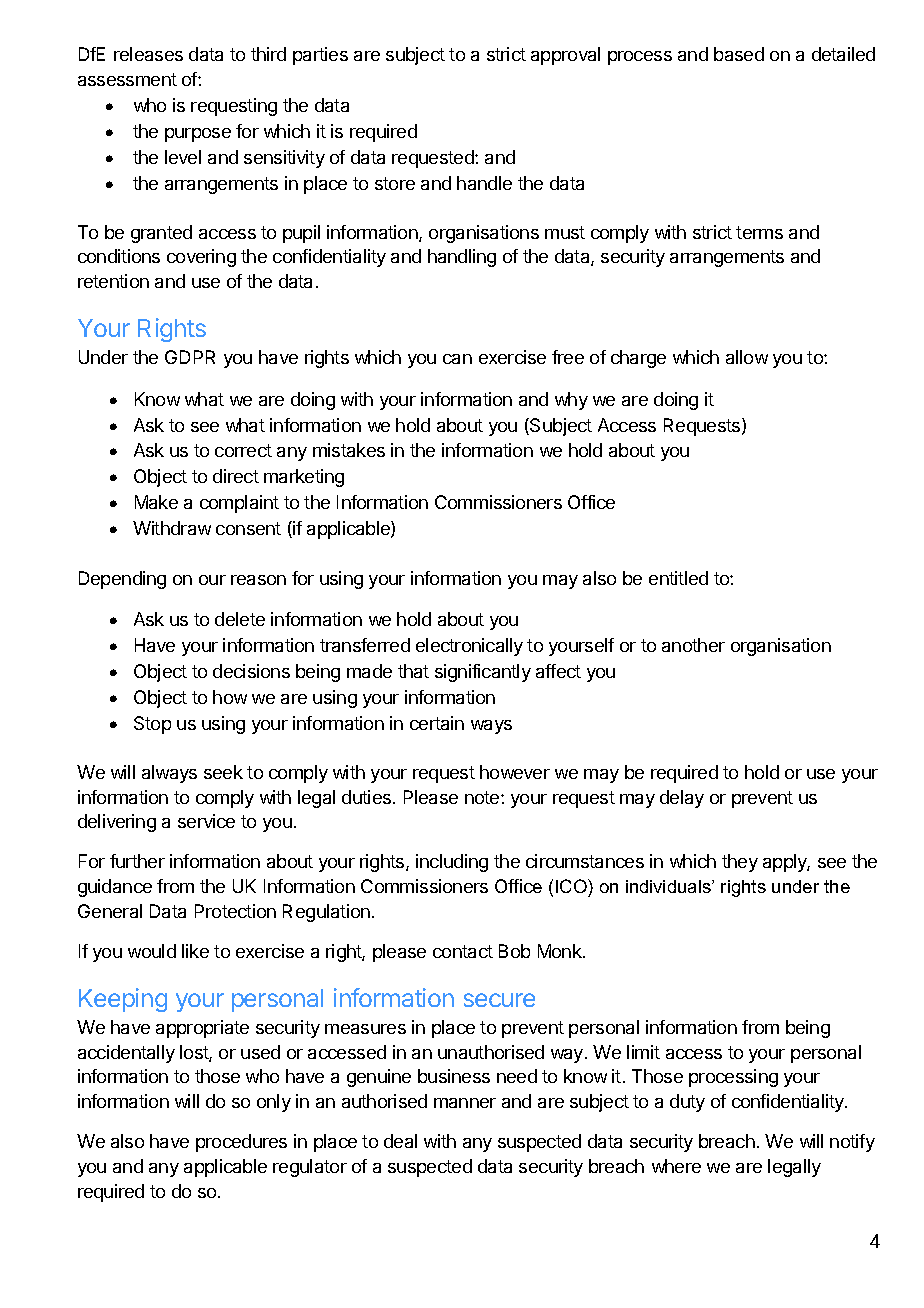 This page has width=924, height=1308. I want to click on procedures, so click(241, 1143).
